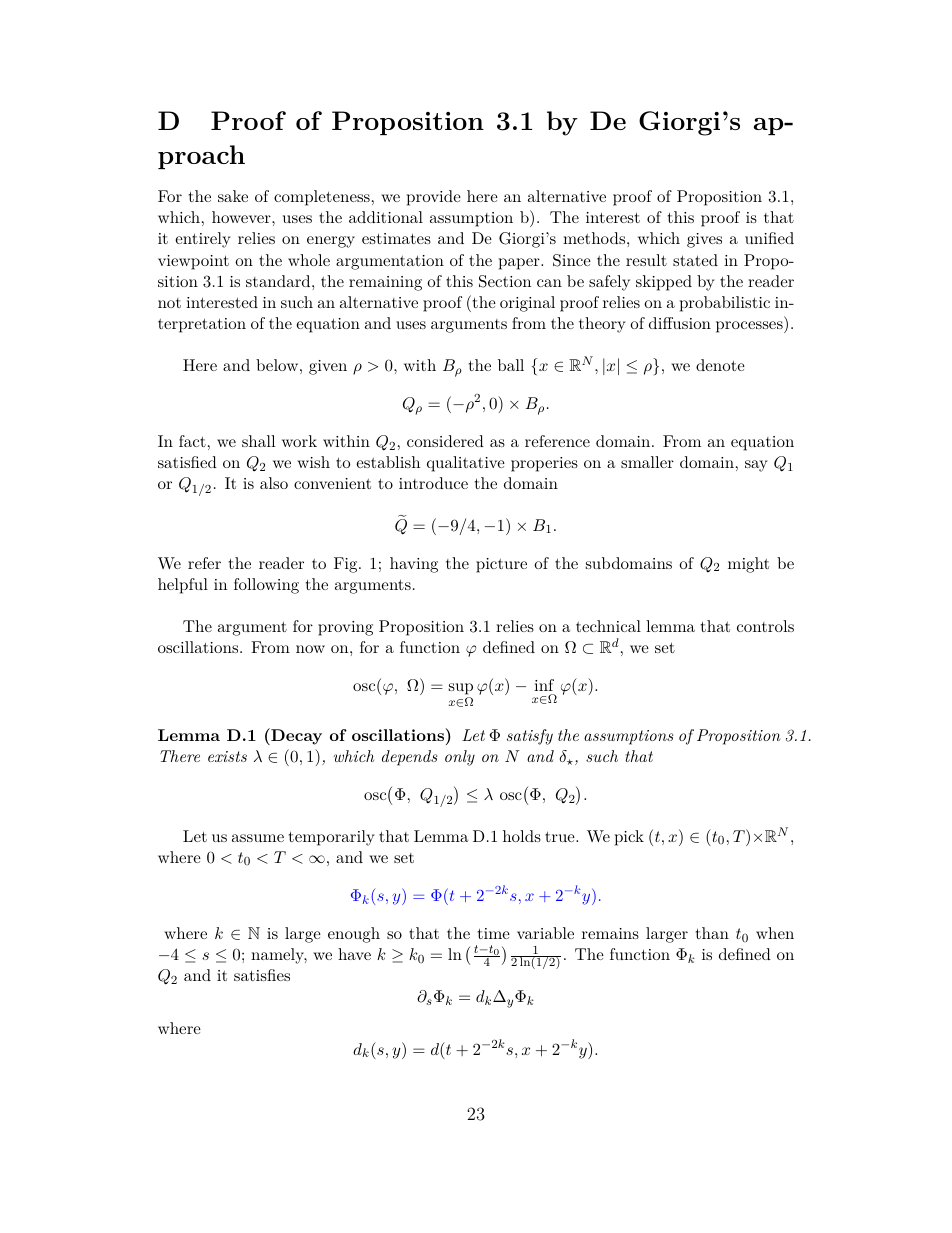 The width and height of the screenshot is (952, 1233). What do you see at coordinates (461, 690) in the screenshot?
I see `sup` at bounding box center [461, 690].
